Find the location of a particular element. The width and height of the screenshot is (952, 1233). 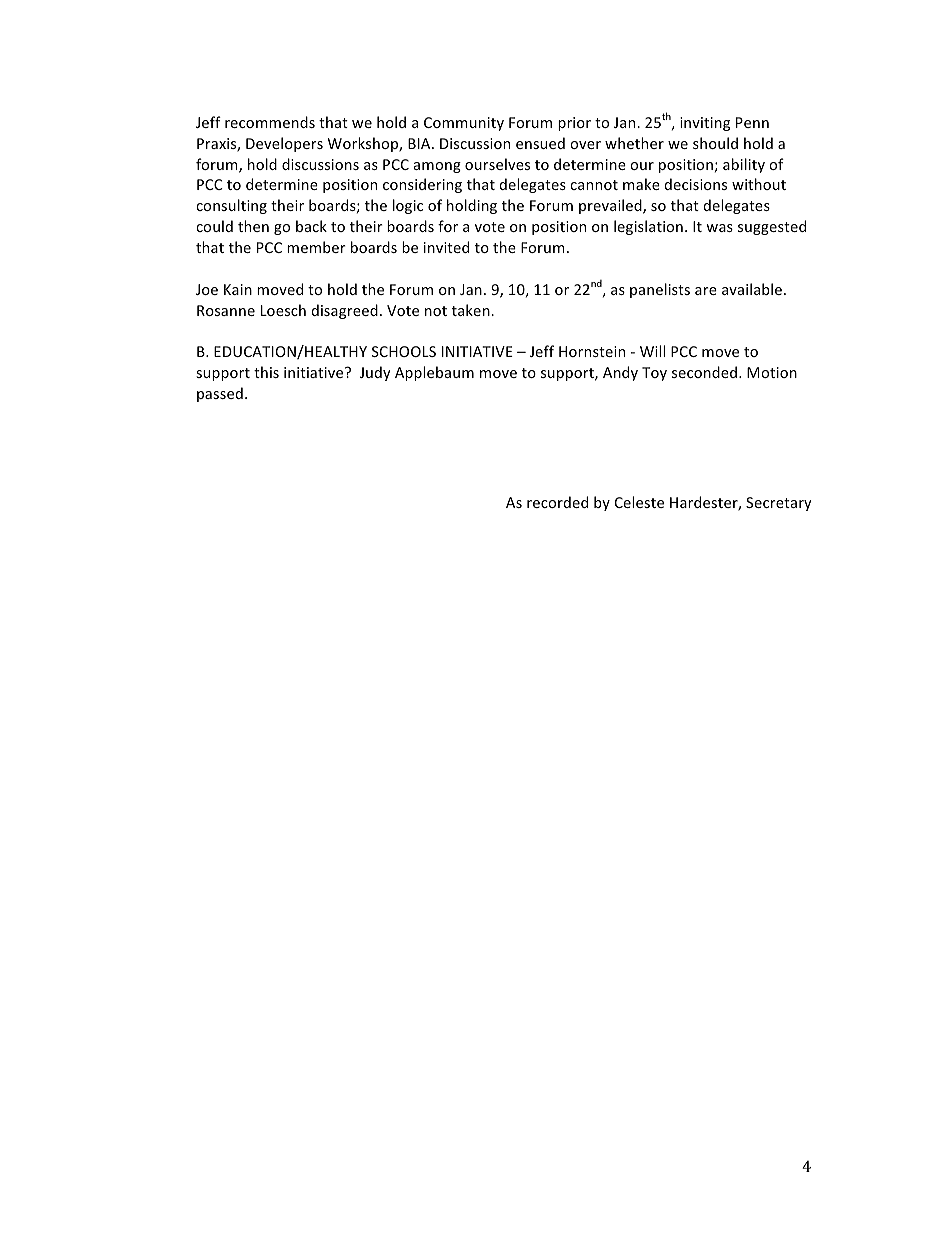

Developers is located at coordinates (284, 144).
